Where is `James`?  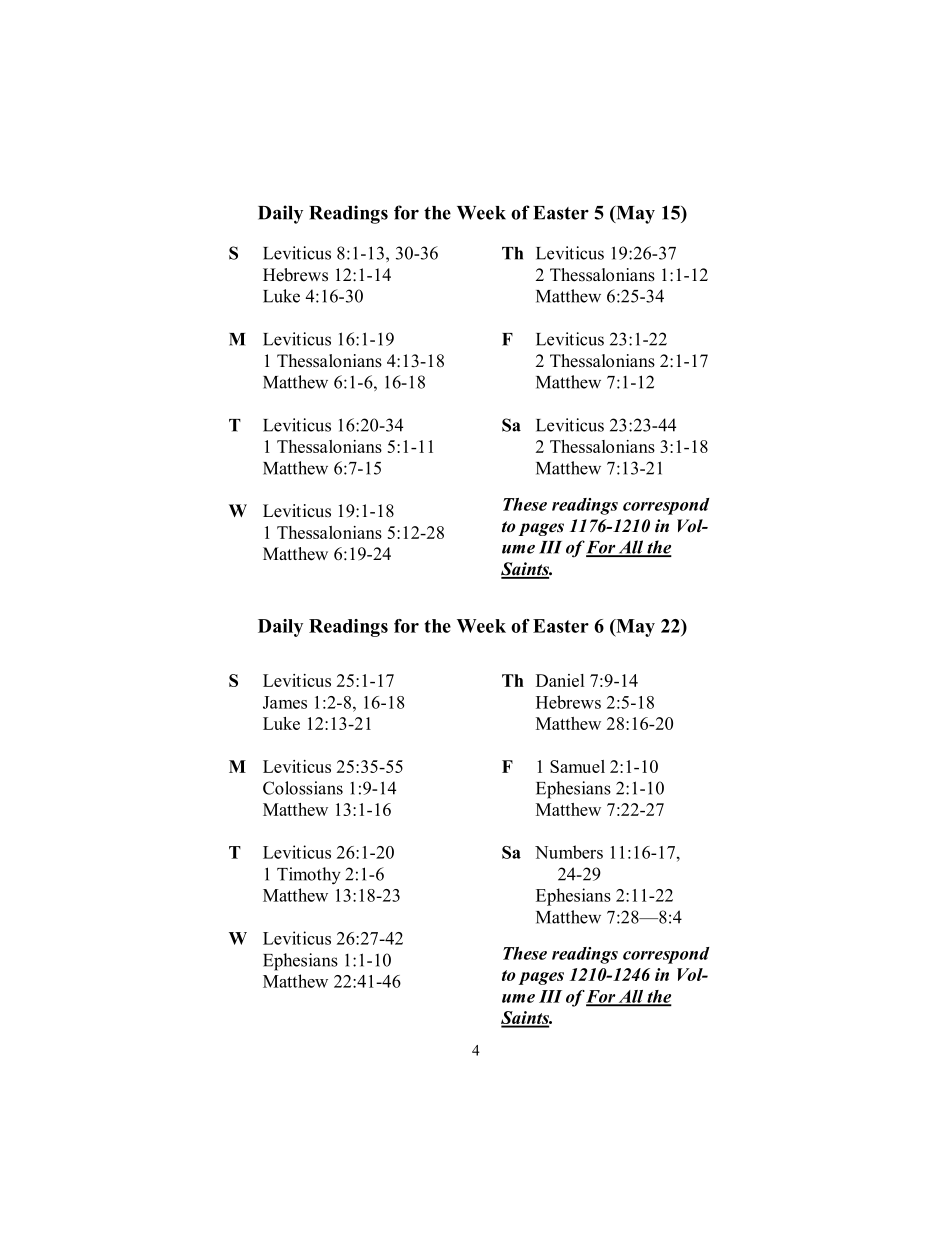
James is located at coordinates (285, 702).
